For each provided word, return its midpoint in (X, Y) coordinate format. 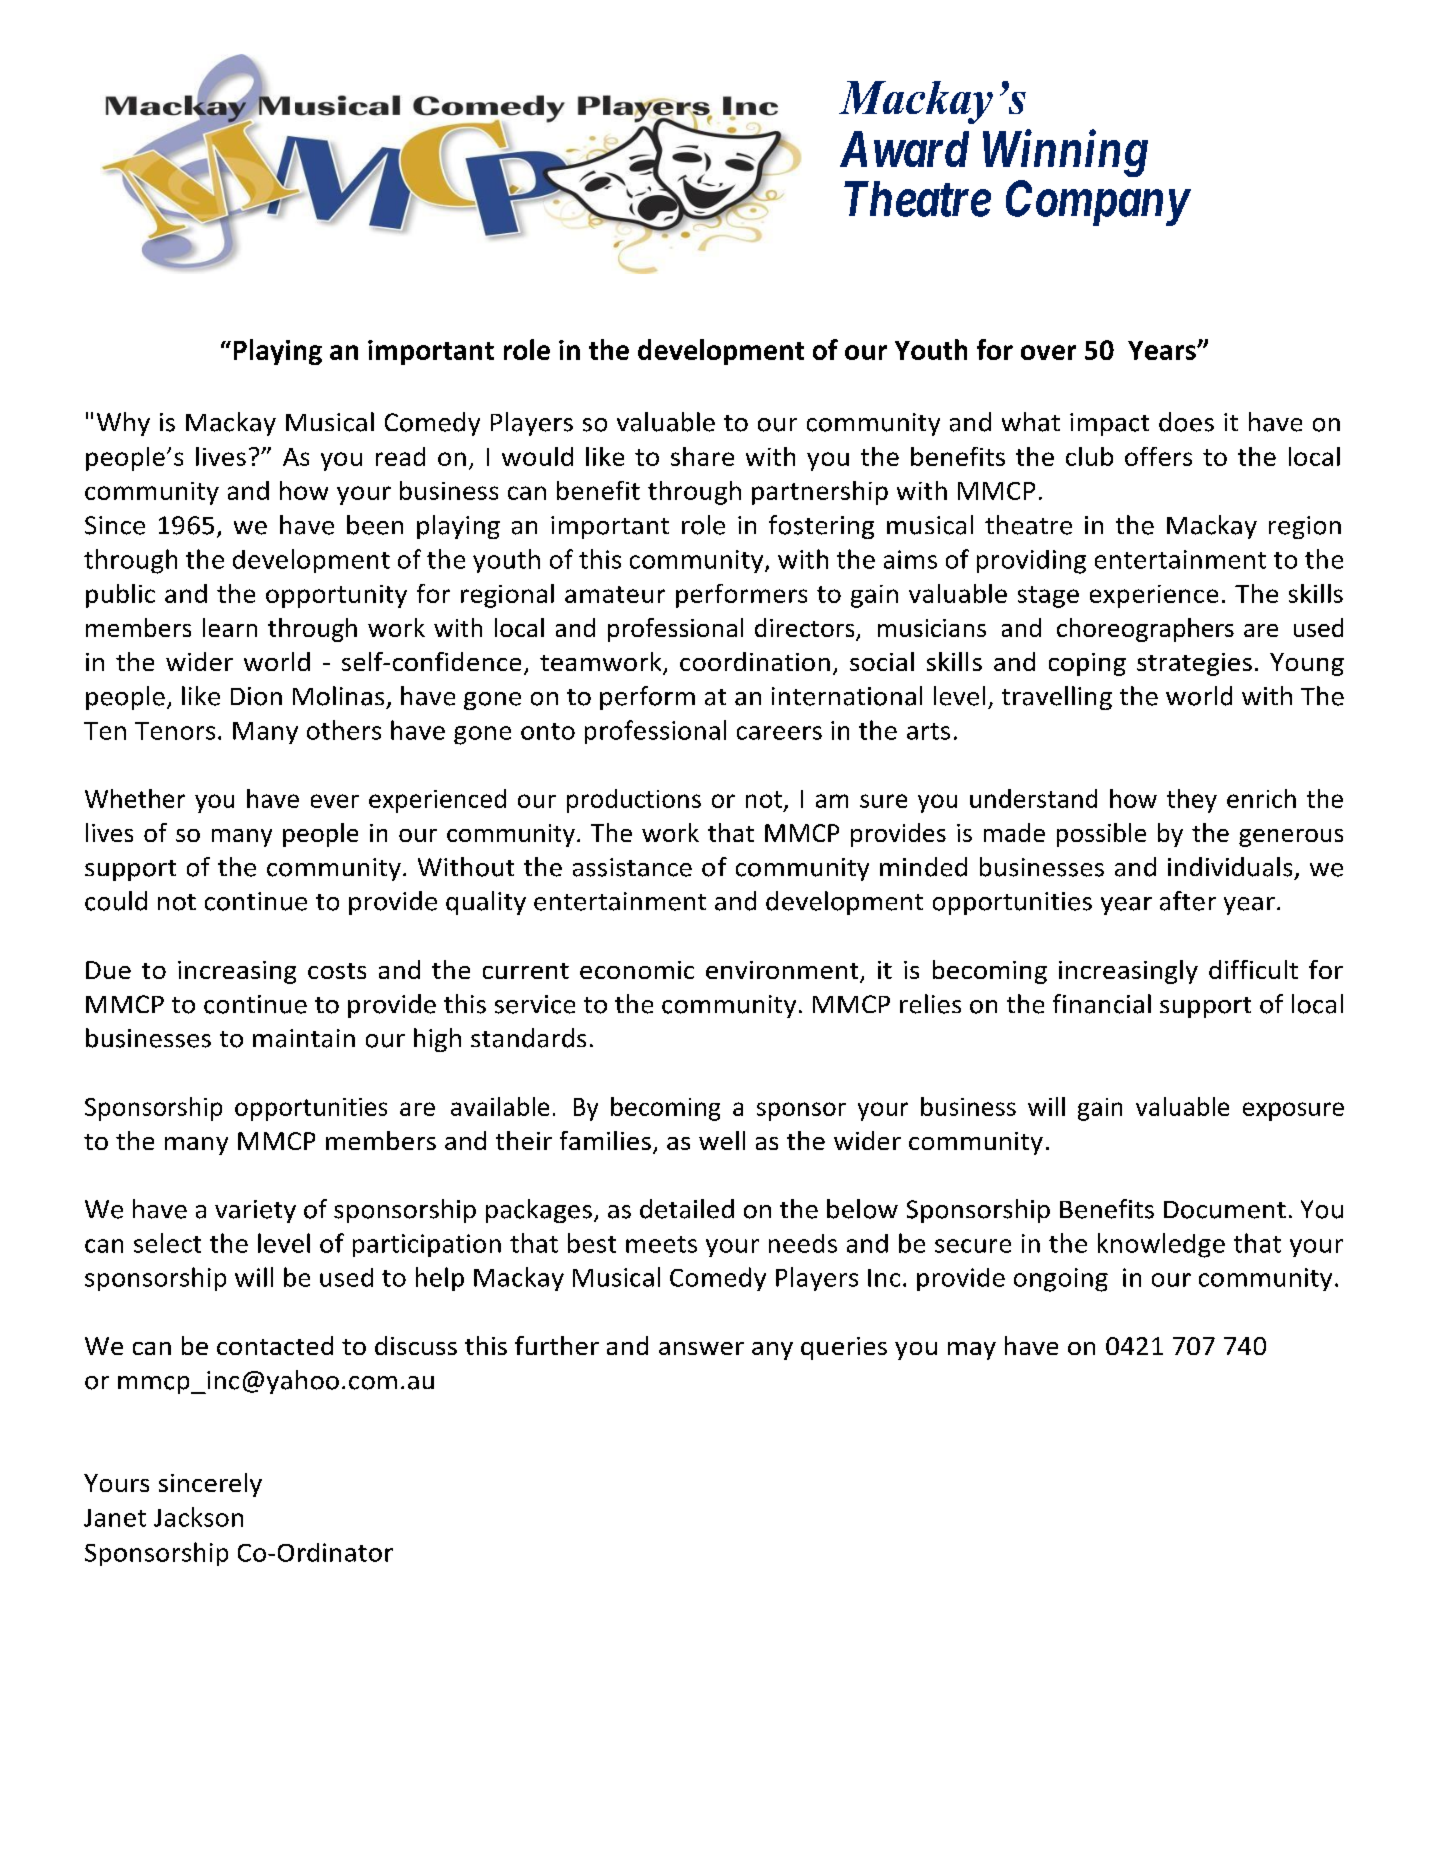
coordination (755, 661)
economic (637, 970)
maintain (304, 1038)
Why (123, 424)
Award (904, 149)
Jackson (198, 1517)
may (972, 1351)
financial (1102, 1004)
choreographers (1145, 630)
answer (701, 1348)
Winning (1065, 154)
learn (230, 627)
